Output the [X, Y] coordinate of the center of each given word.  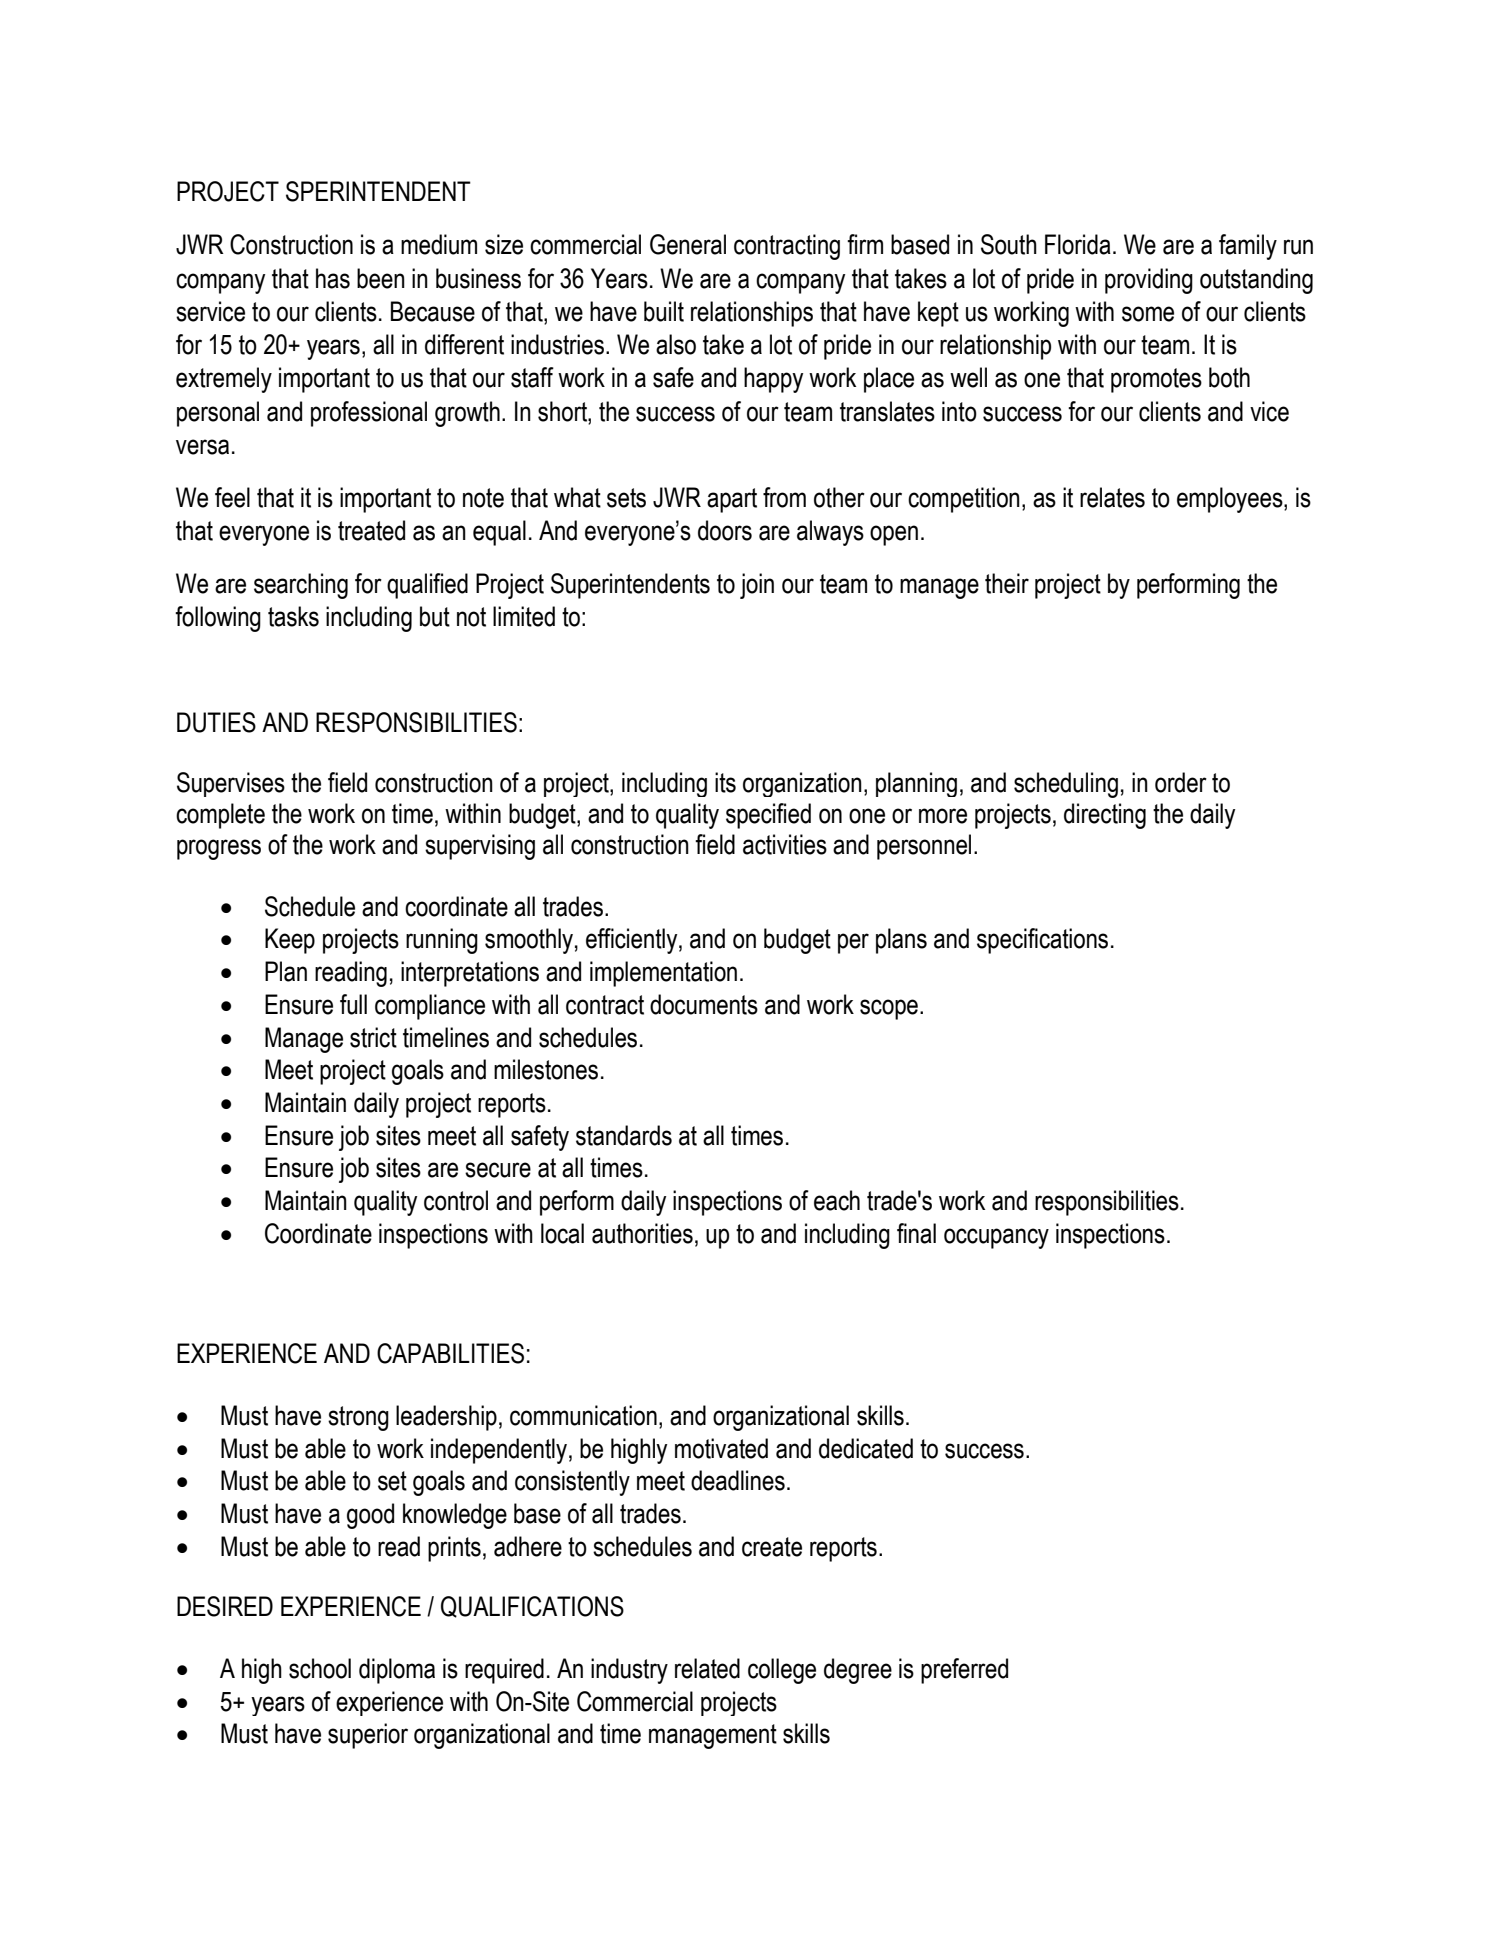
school [320, 1668]
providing [1149, 281]
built [664, 311]
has [333, 278]
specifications [1042, 941]
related [707, 1668]
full [353, 1004]
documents [704, 1004]
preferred [964, 1671]
